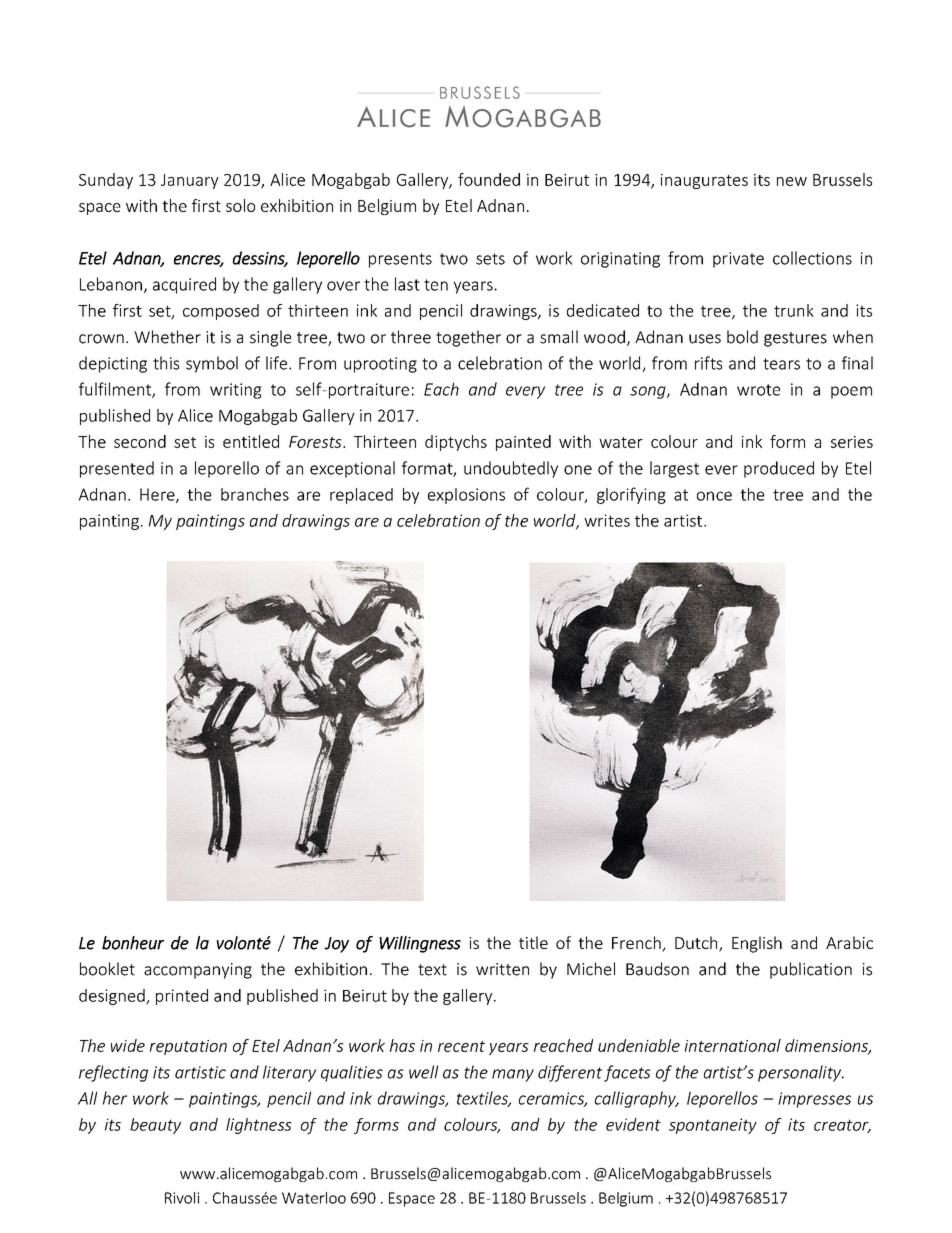 The width and height of the page is (952, 1233). I want to click on impresses, so click(814, 1100).
